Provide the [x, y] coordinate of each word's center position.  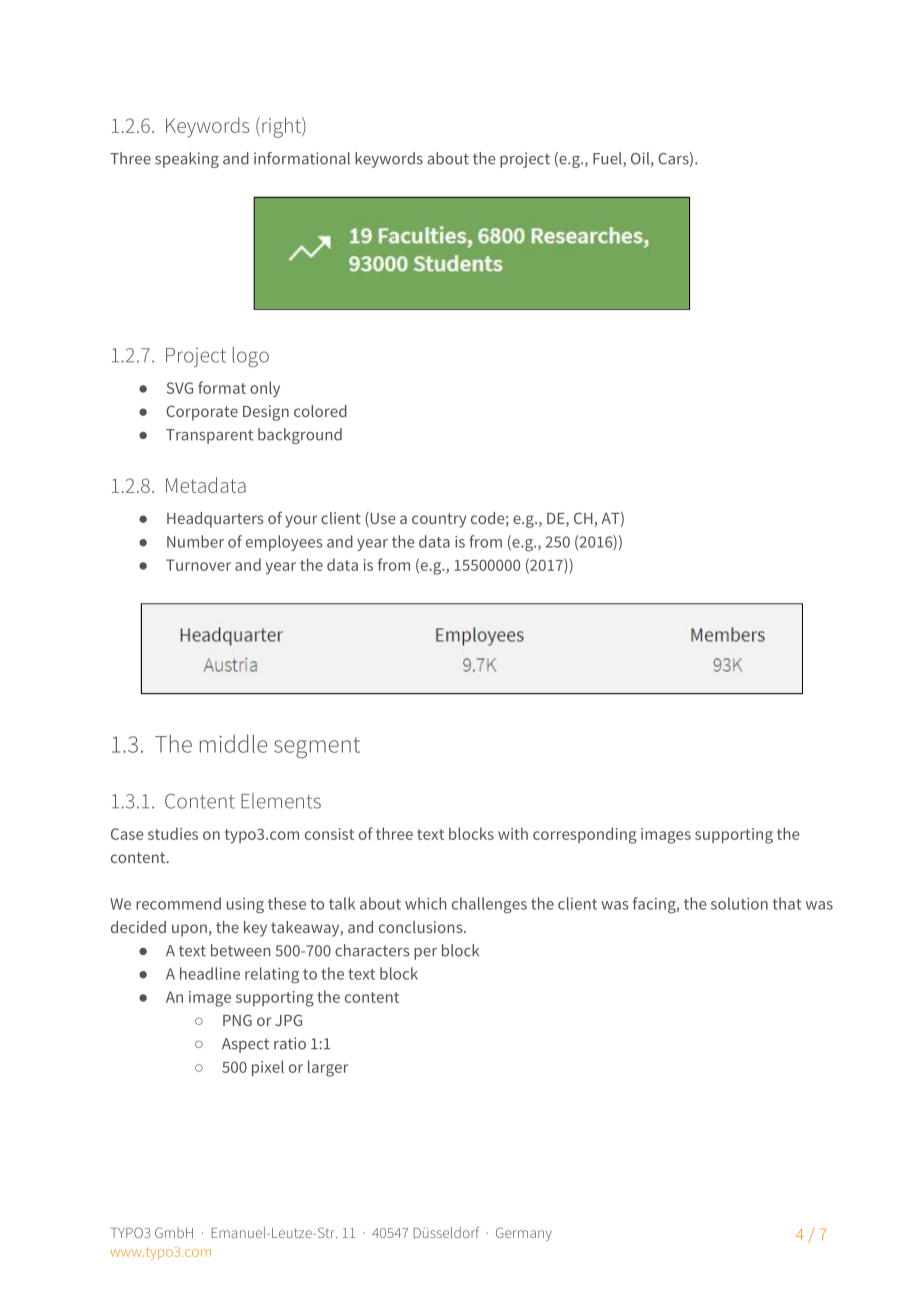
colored [320, 411]
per [425, 954]
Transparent [209, 436]
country [439, 520]
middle [233, 743]
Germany [524, 1234]
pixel [268, 1068]
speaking [187, 160]
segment [317, 747]
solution [739, 903]
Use [382, 519]
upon [189, 930]
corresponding [585, 835]
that [787, 903]
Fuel [608, 159]
